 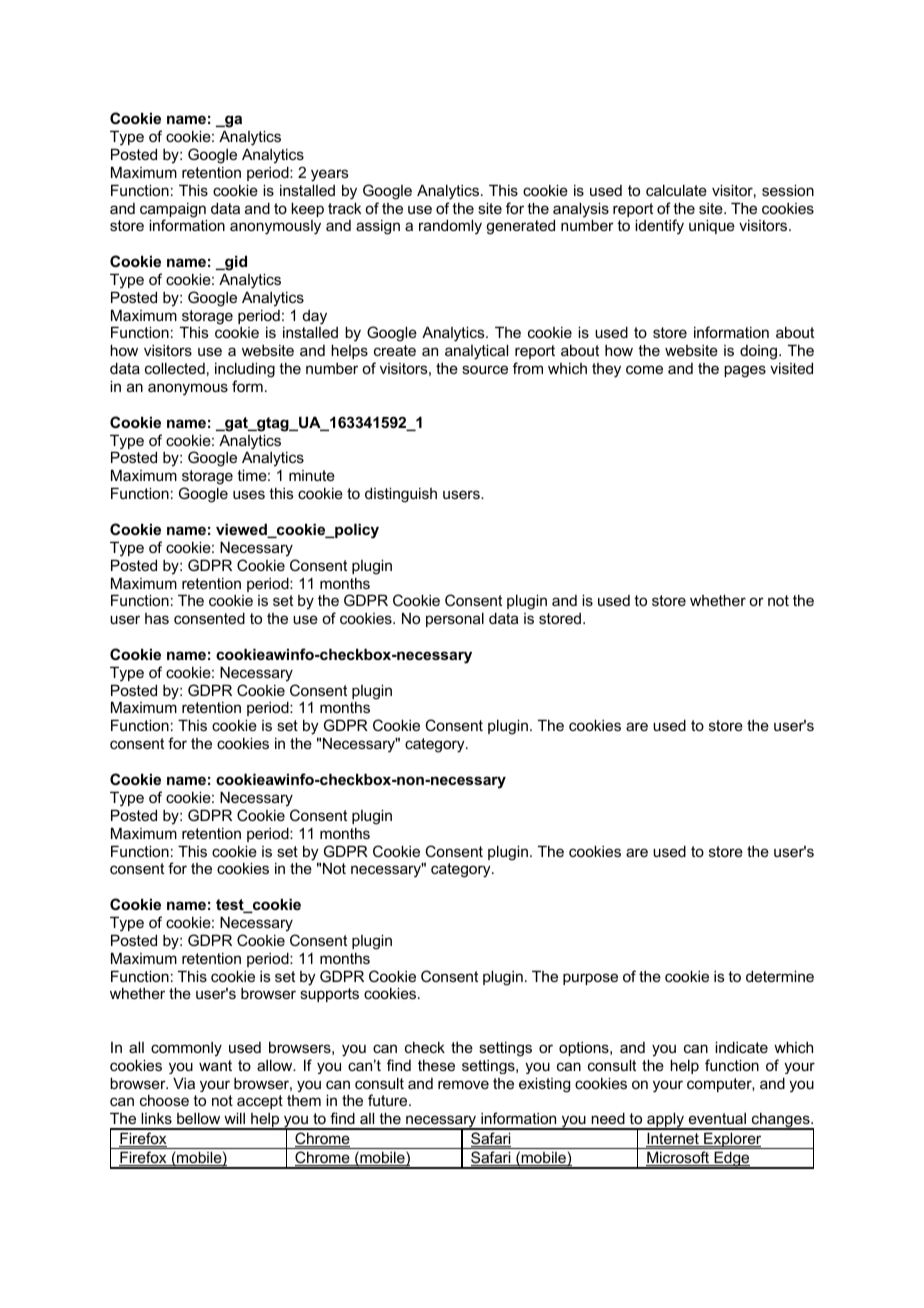 I want to click on personal, so click(x=455, y=619).
